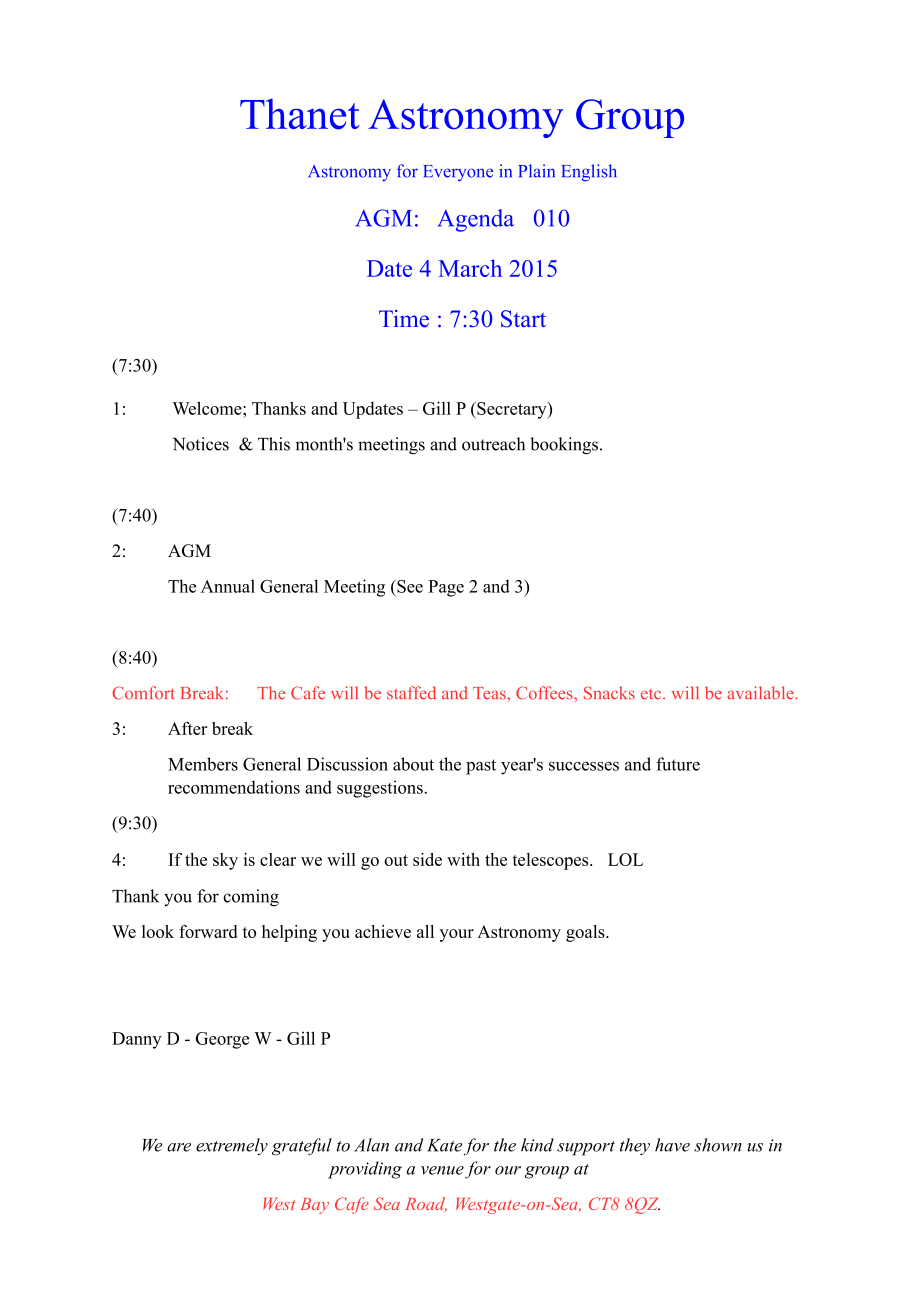 The height and width of the screenshot is (1308, 924). I want to click on Time, so click(404, 319).
